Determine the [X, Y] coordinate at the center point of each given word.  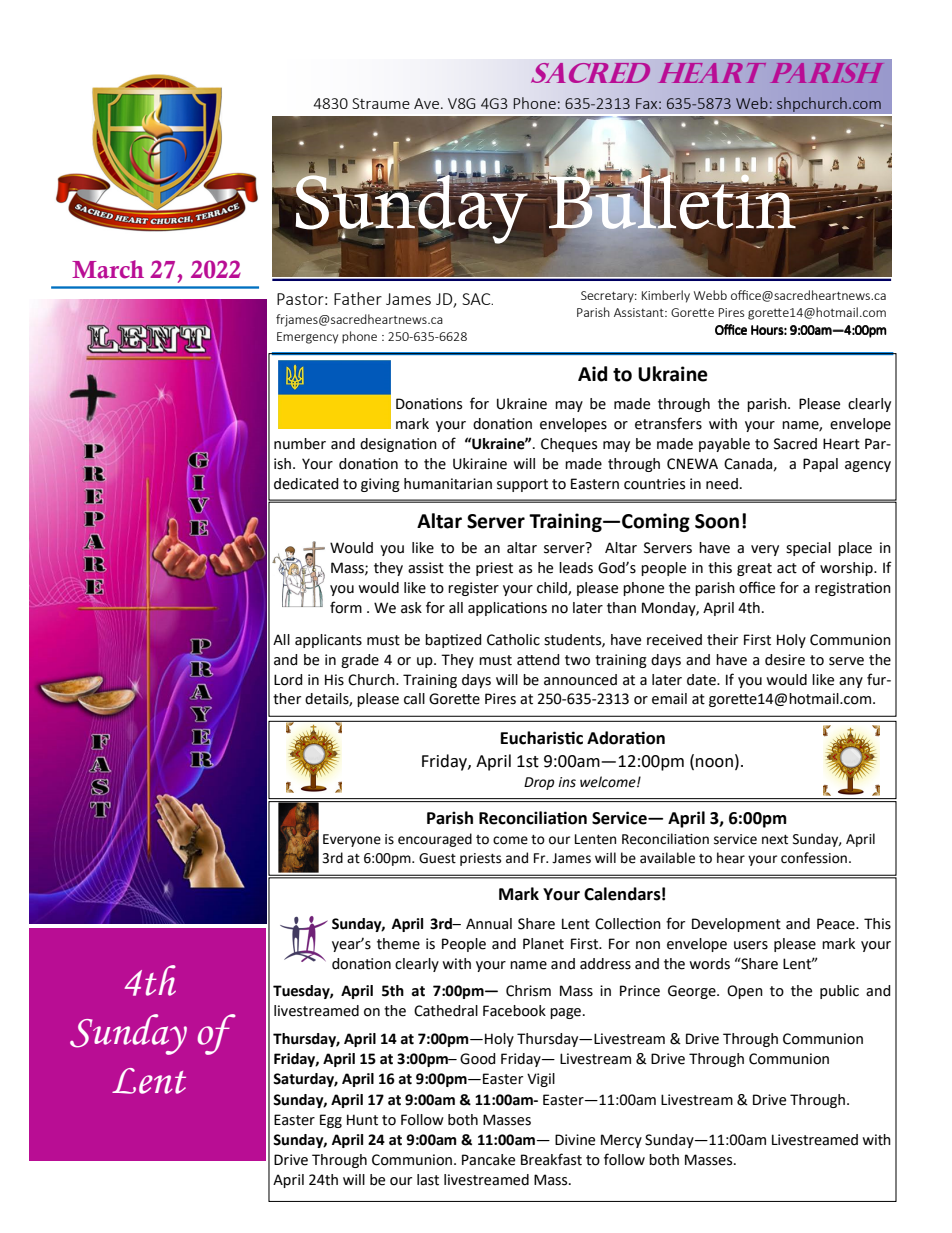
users [751, 945]
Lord [288, 680]
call [414, 699]
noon [714, 763]
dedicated [306, 484]
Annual [489, 924]
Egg [331, 1121]
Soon [717, 521]
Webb [710, 295]
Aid [592, 374]
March [108, 269]
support [522, 485]
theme [398, 944]
